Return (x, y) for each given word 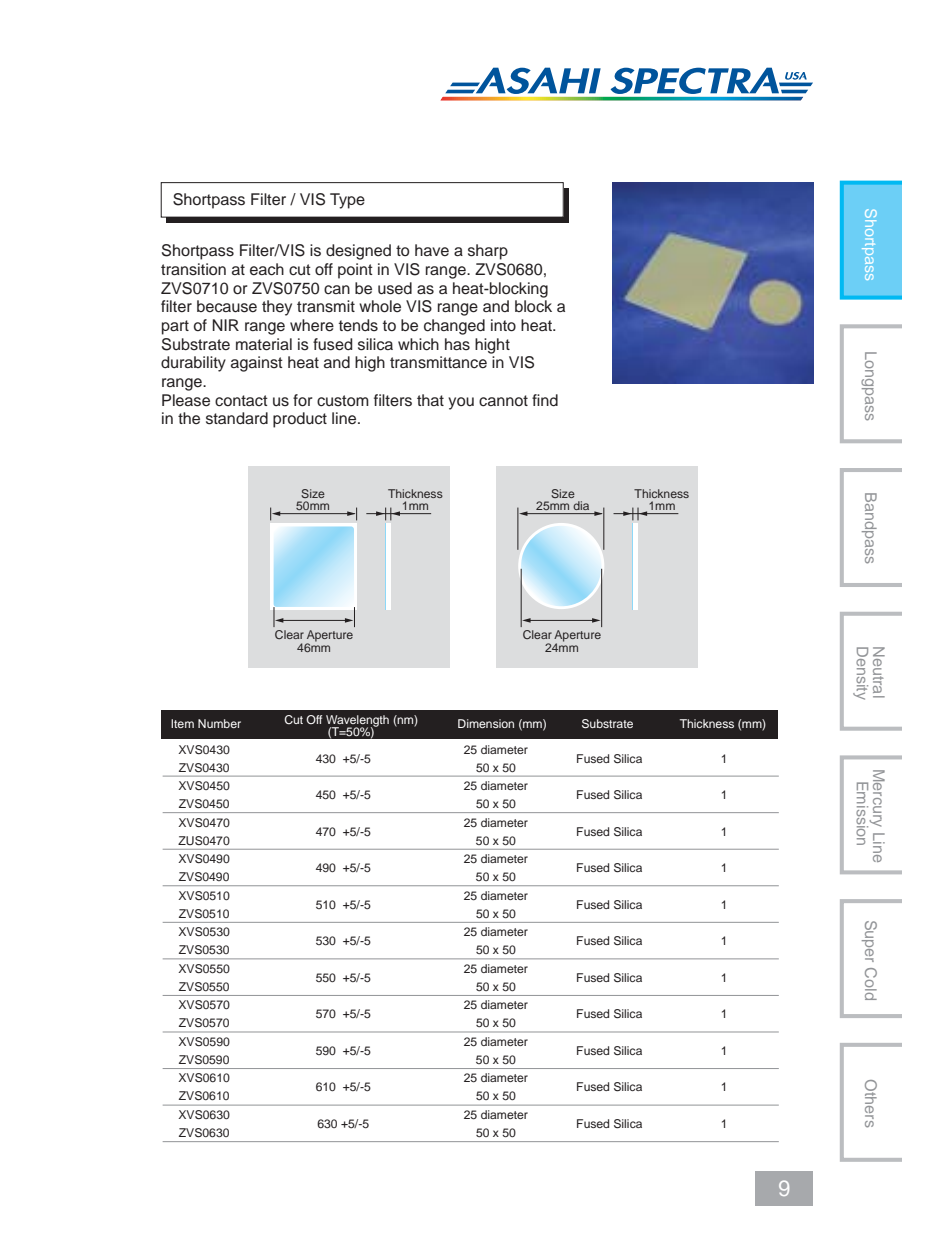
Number (219, 723)
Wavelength (357, 722)
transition (193, 269)
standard (237, 418)
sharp (488, 252)
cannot (503, 401)
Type (347, 201)
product (300, 420)
